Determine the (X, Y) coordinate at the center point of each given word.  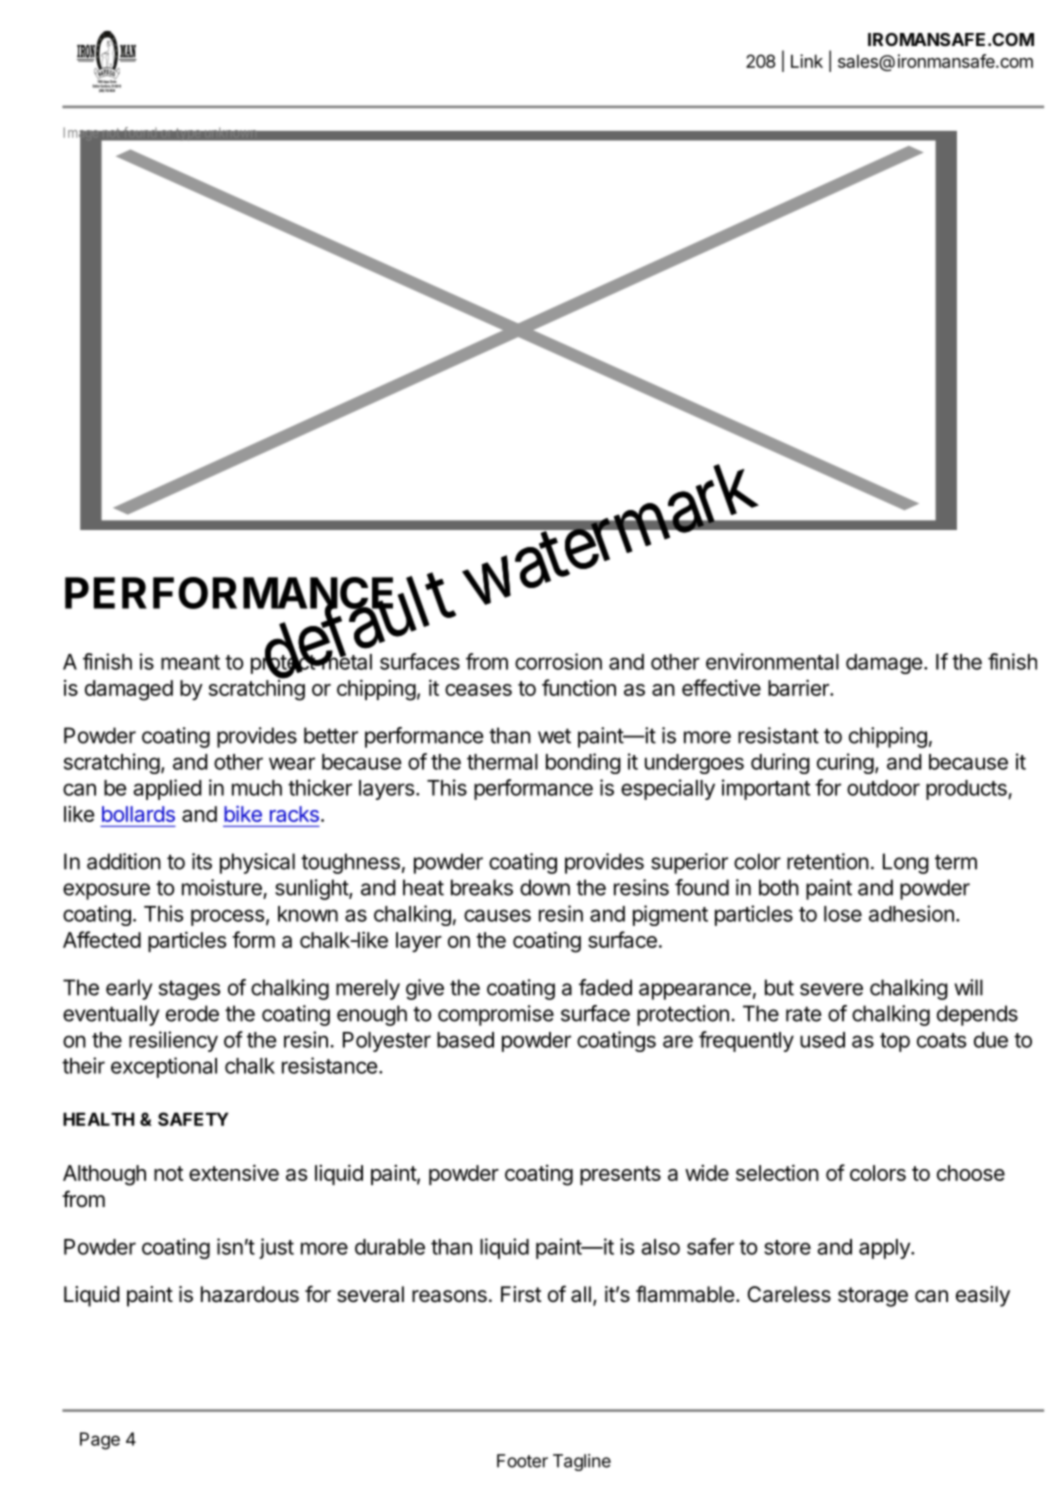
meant (190, 662)
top (895, 1042)
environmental (772, 661)
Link (807, 61)
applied (167, 789)
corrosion (558, 661)
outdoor (883, 788)
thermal (502, 762)
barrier (799, 687)
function (579, 687)
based (465, 1040)
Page (100, 1441)
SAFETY (193, 1119)
